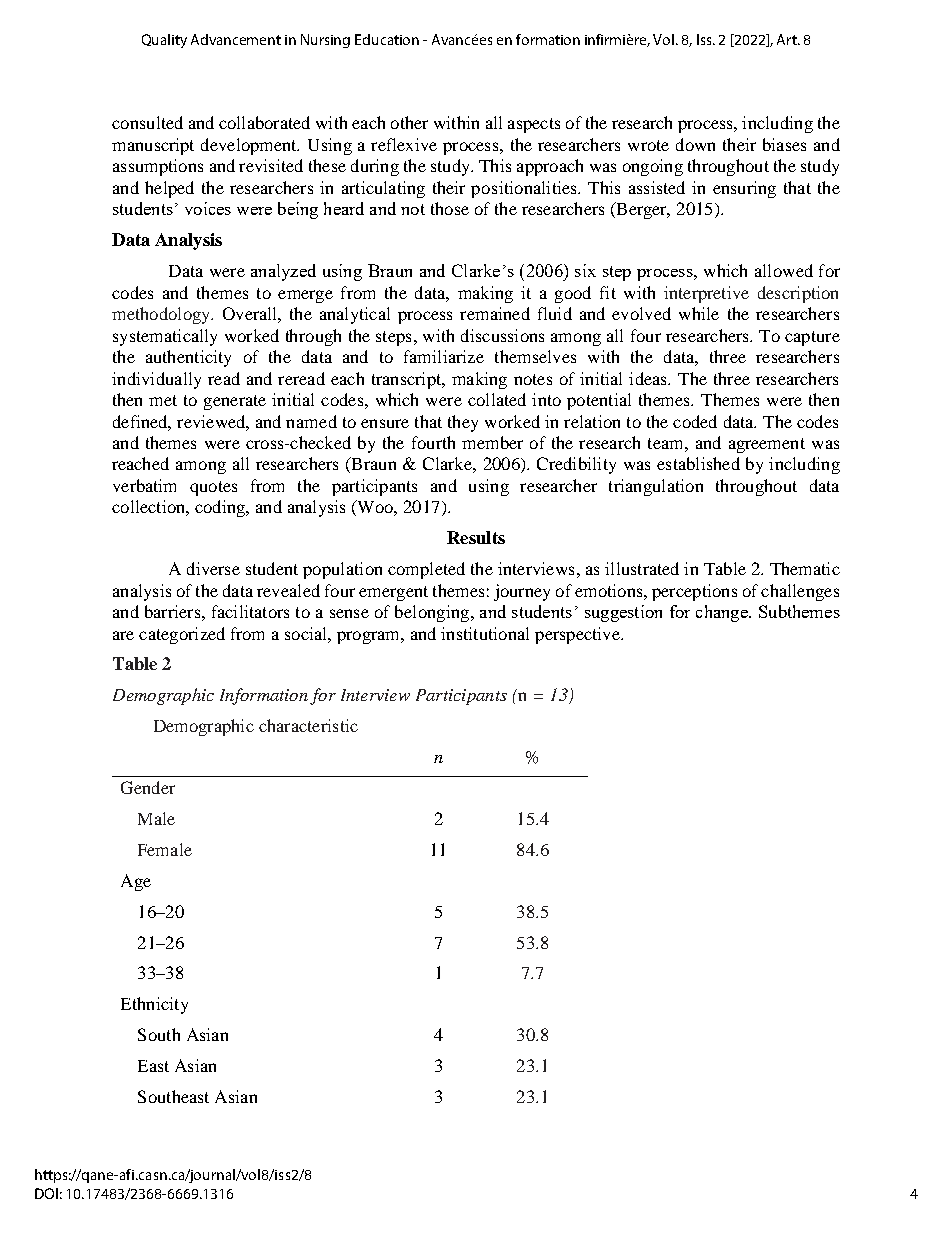  Describe the element at coordinates (308, 725) in the page. I see `characteristic` at that location.
